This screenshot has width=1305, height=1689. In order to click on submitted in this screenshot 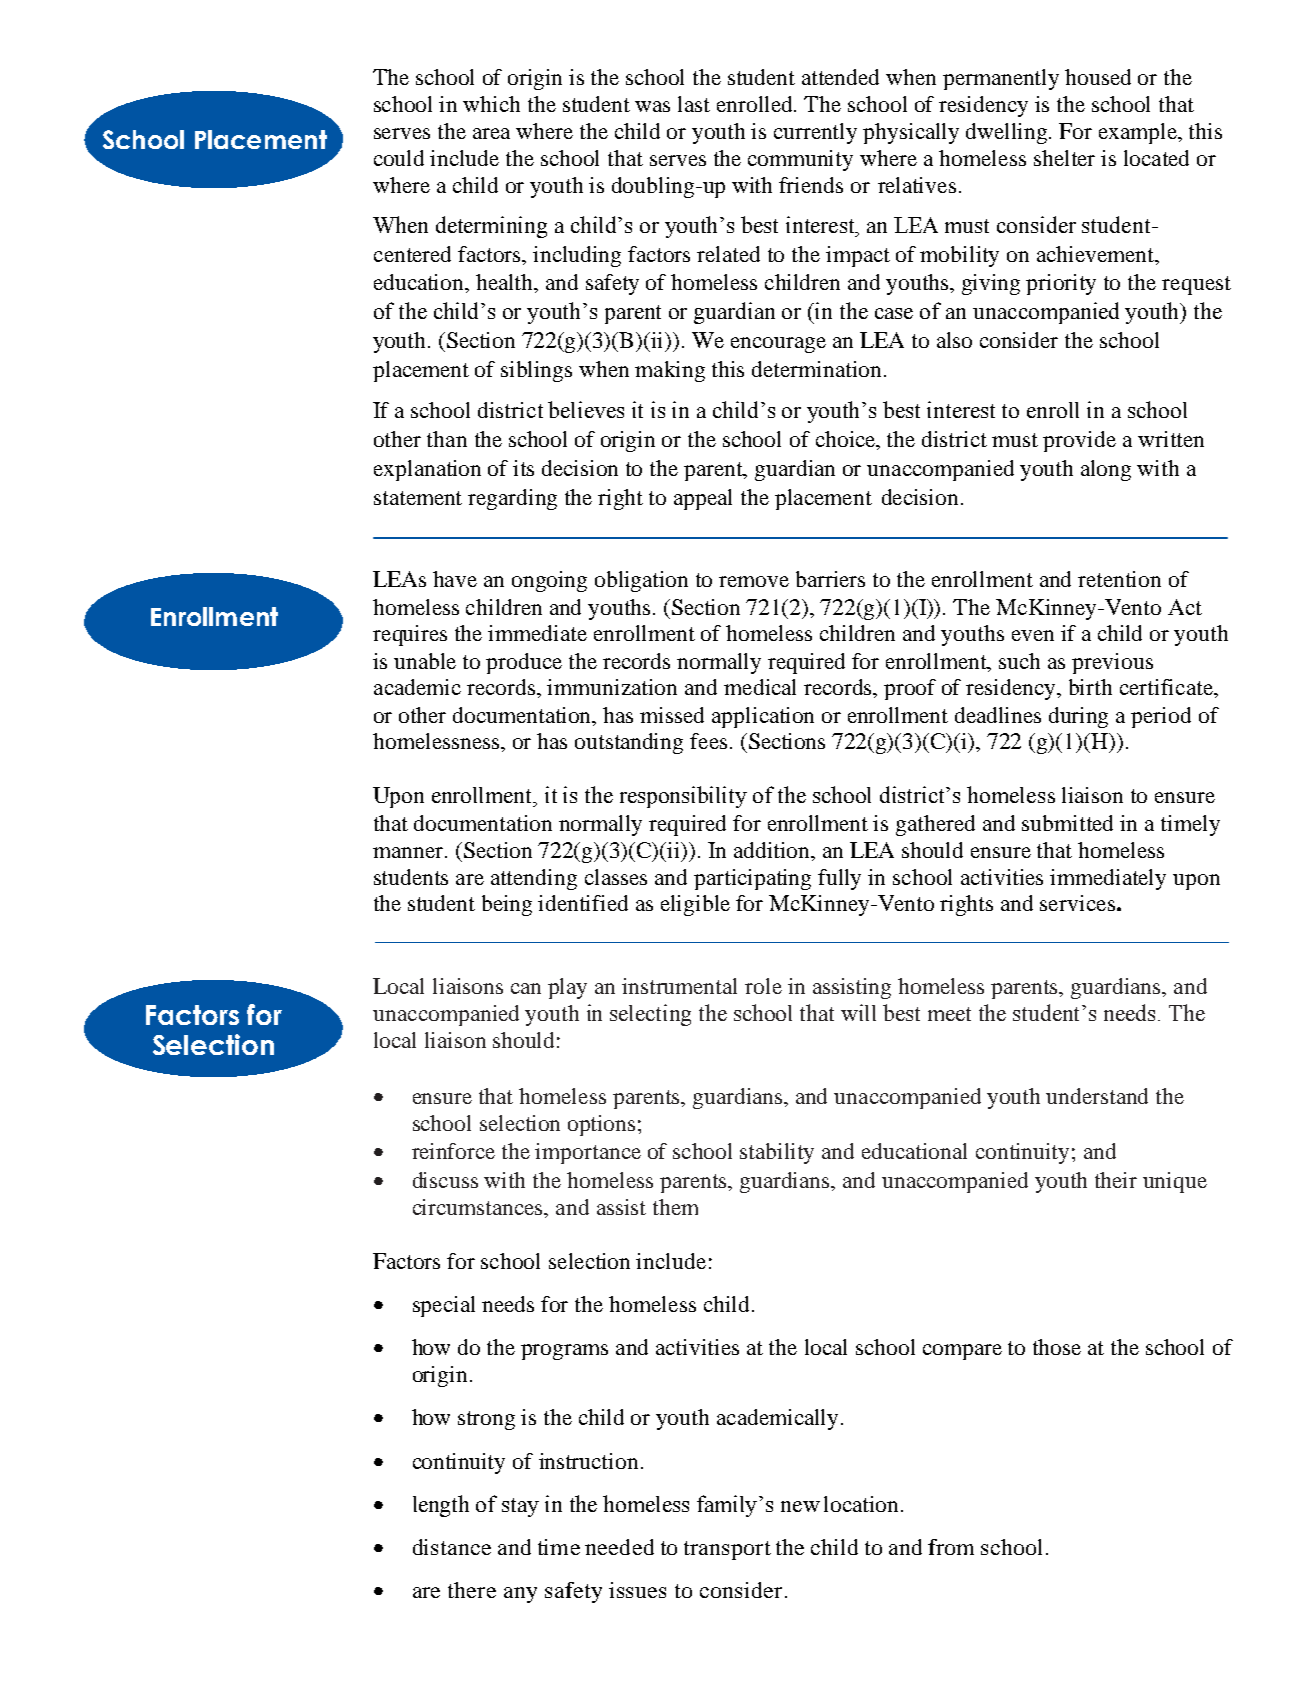, I will do `click(1067, 823)`.
